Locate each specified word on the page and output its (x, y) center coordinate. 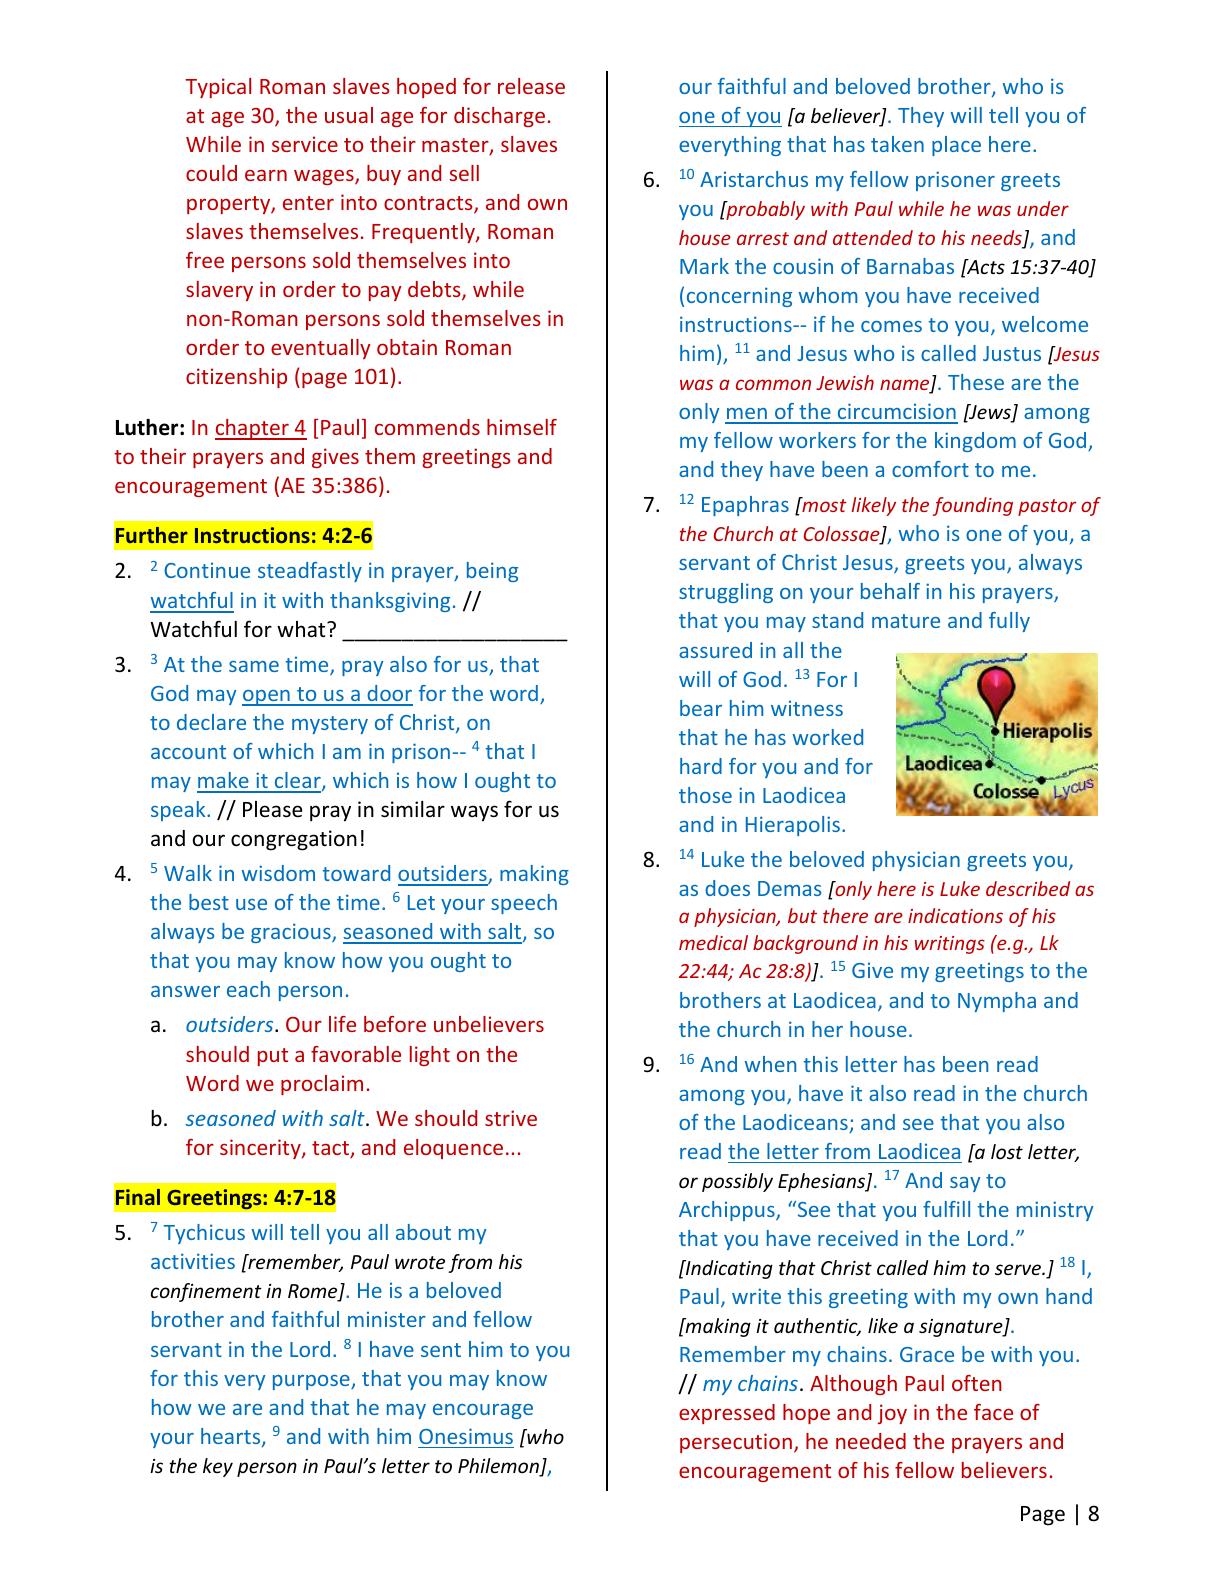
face (993, 1412)
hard (701, 766)
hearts (232, 1437)
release (531, 86)
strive (511, 1118)
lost (1007, 1151)
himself (522, 427)
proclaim (322, 1085)
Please (272, 809)
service (305, 144)
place (956, 146)
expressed (727, 1414)
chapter (253, 429)
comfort (930, 469)
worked (828, 737)
